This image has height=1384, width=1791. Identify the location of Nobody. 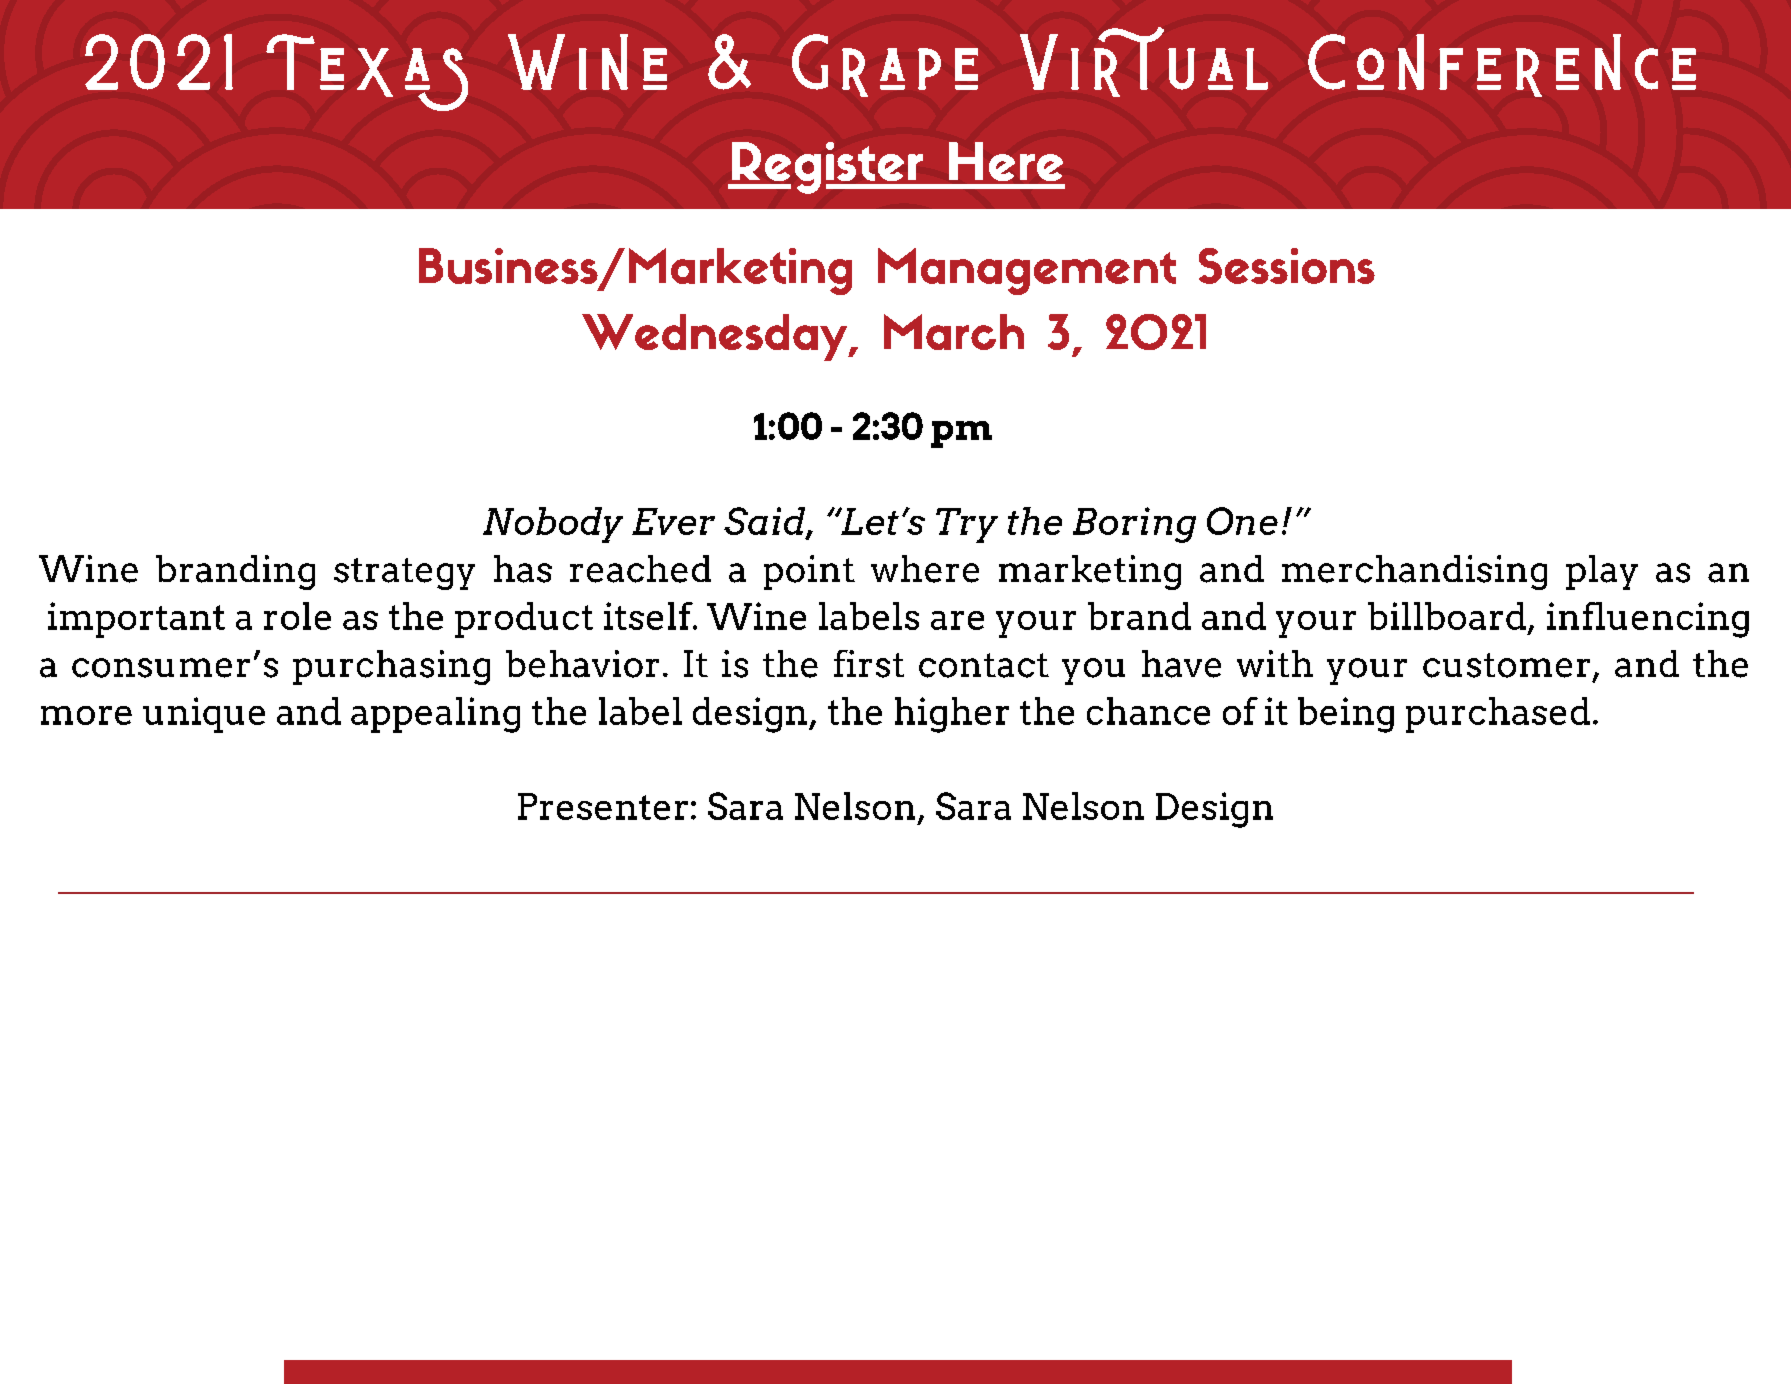
(553, 525).
